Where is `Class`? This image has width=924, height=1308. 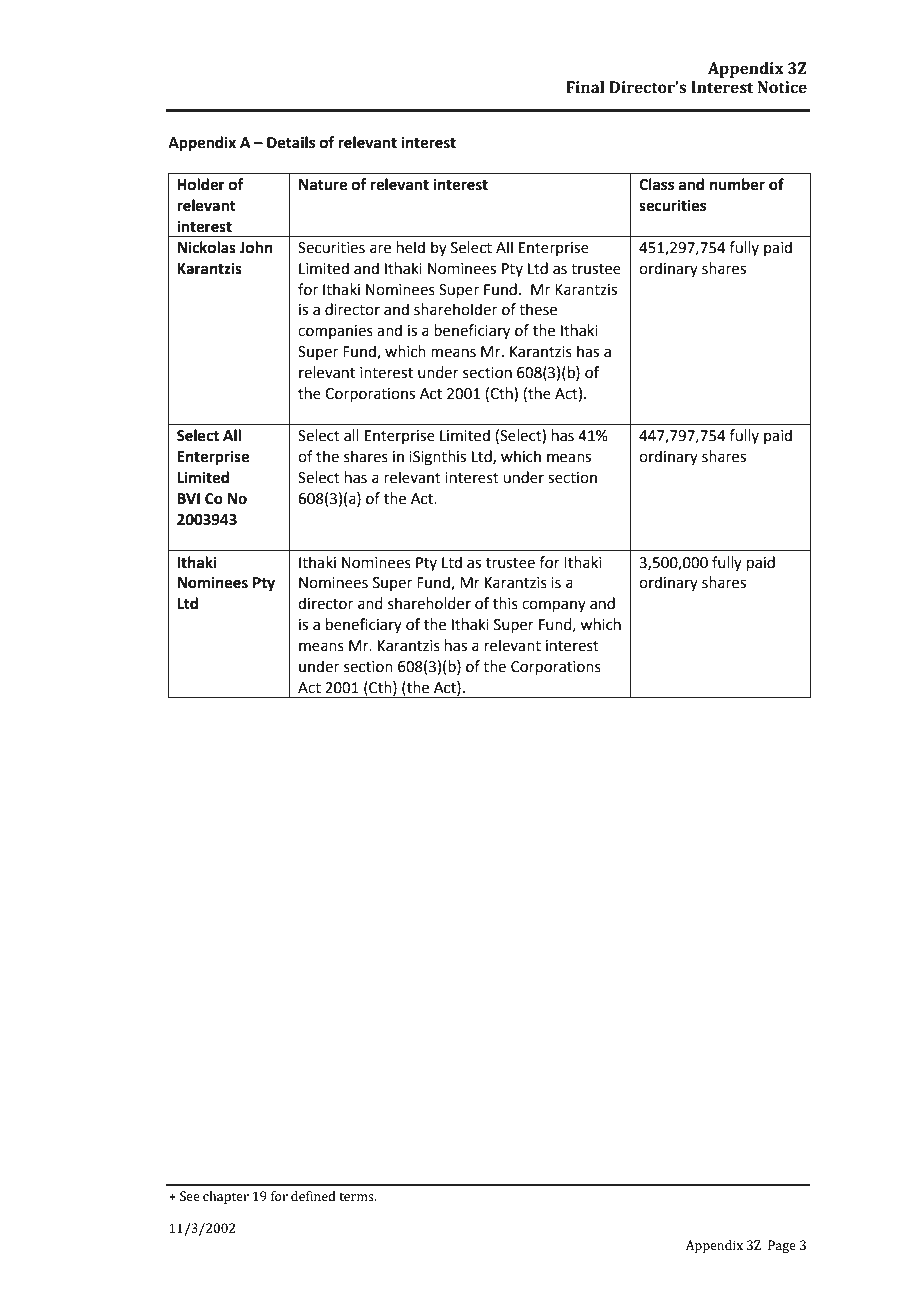 Class is located at coordinates (656, 184).
